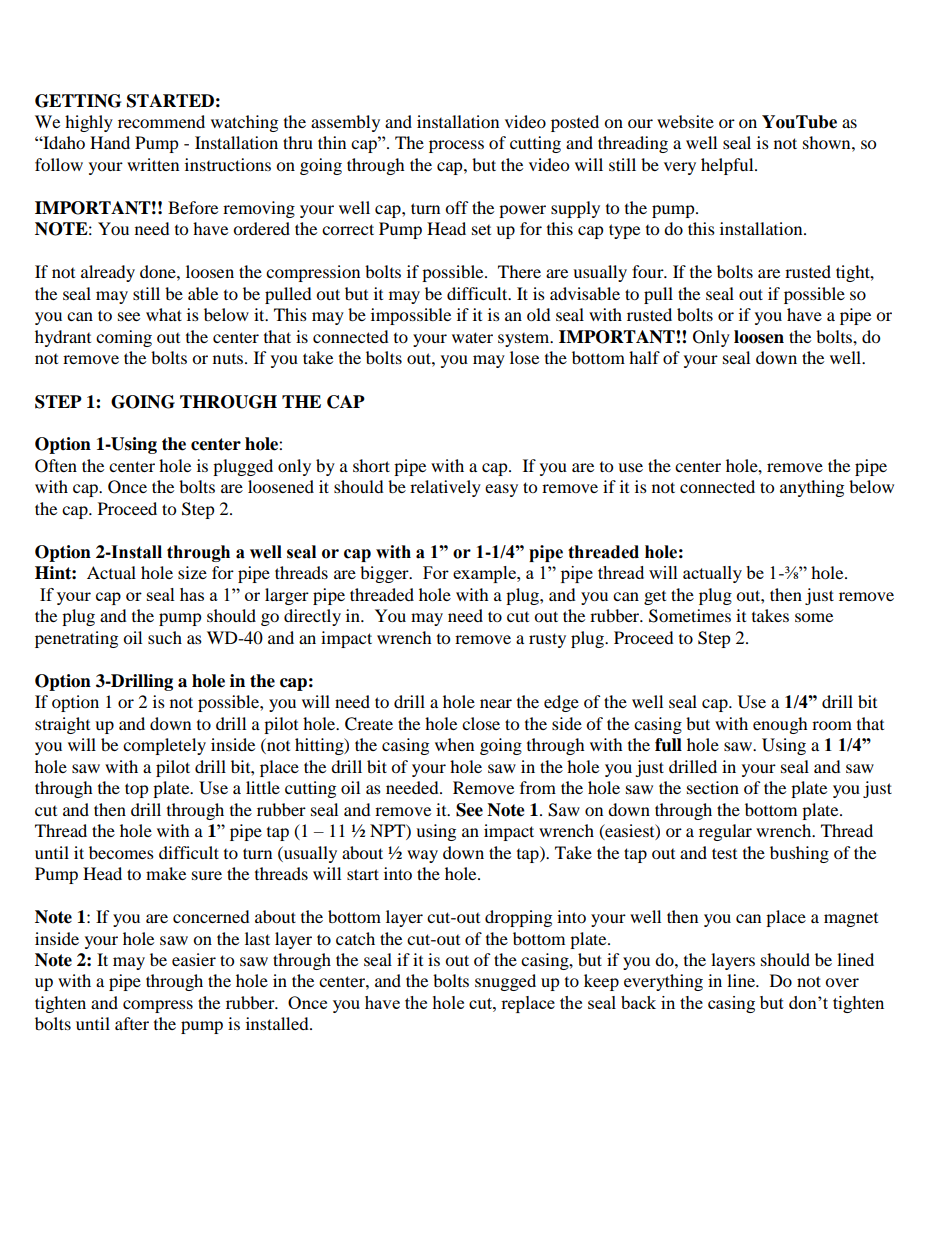 The image size is (952, 1233). What do you see at coordinates (456, 146) in the image?
I see `process` at bounding box center [456, 146].
